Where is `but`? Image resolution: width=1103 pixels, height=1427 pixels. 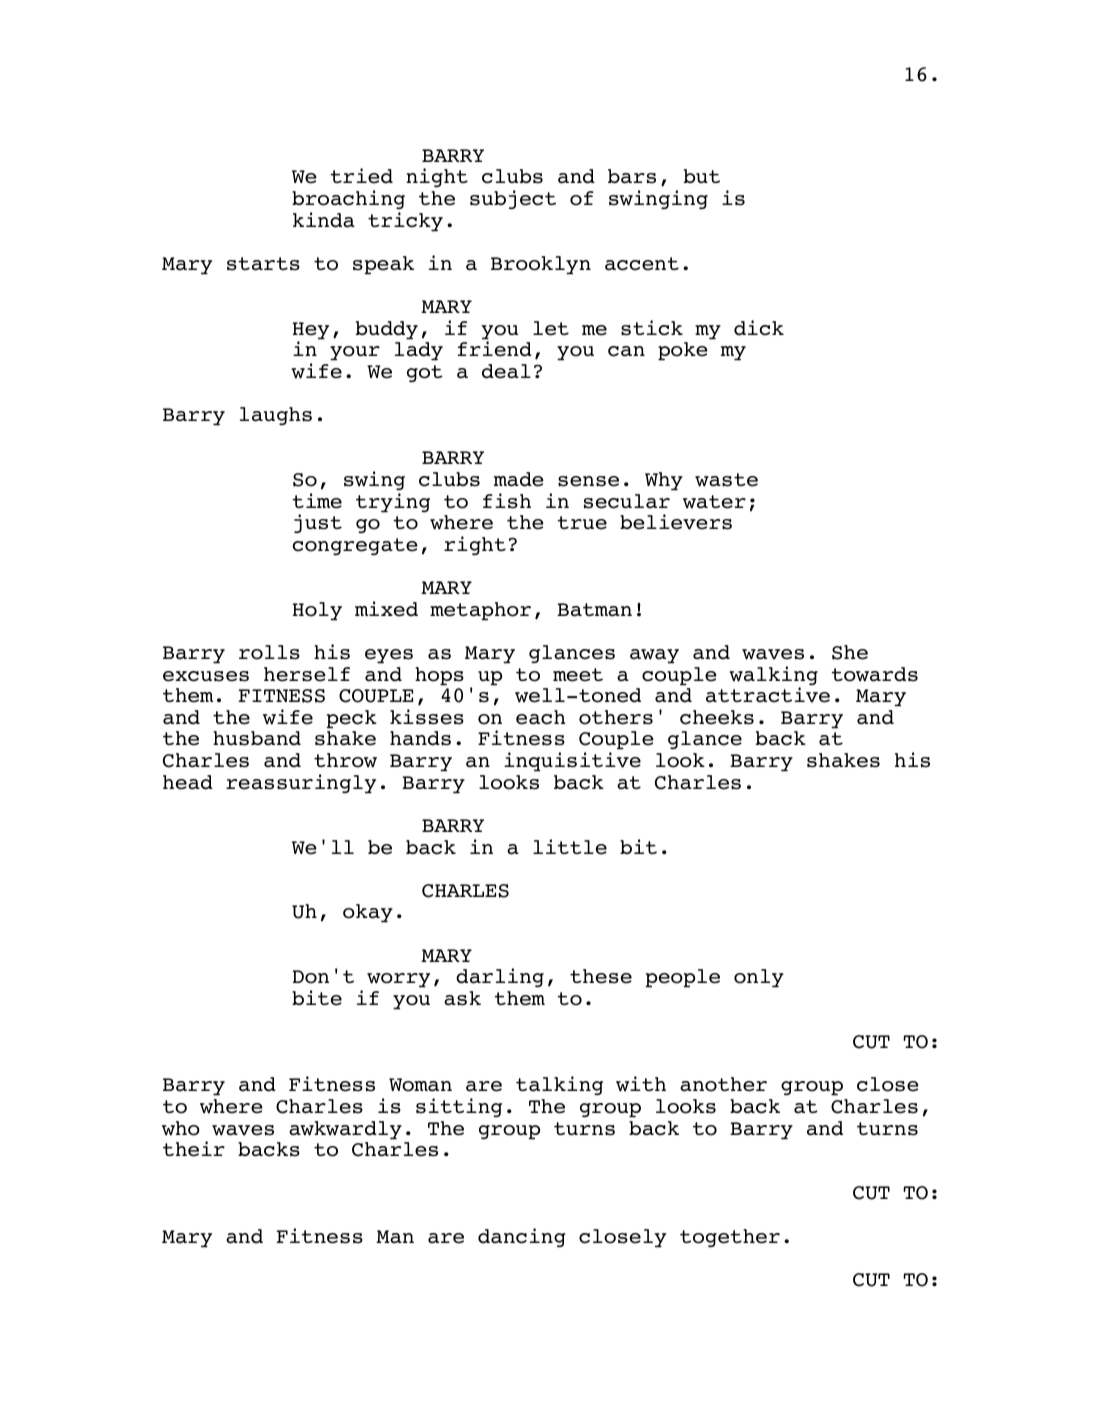 but is located at coordinates (702, 176).
